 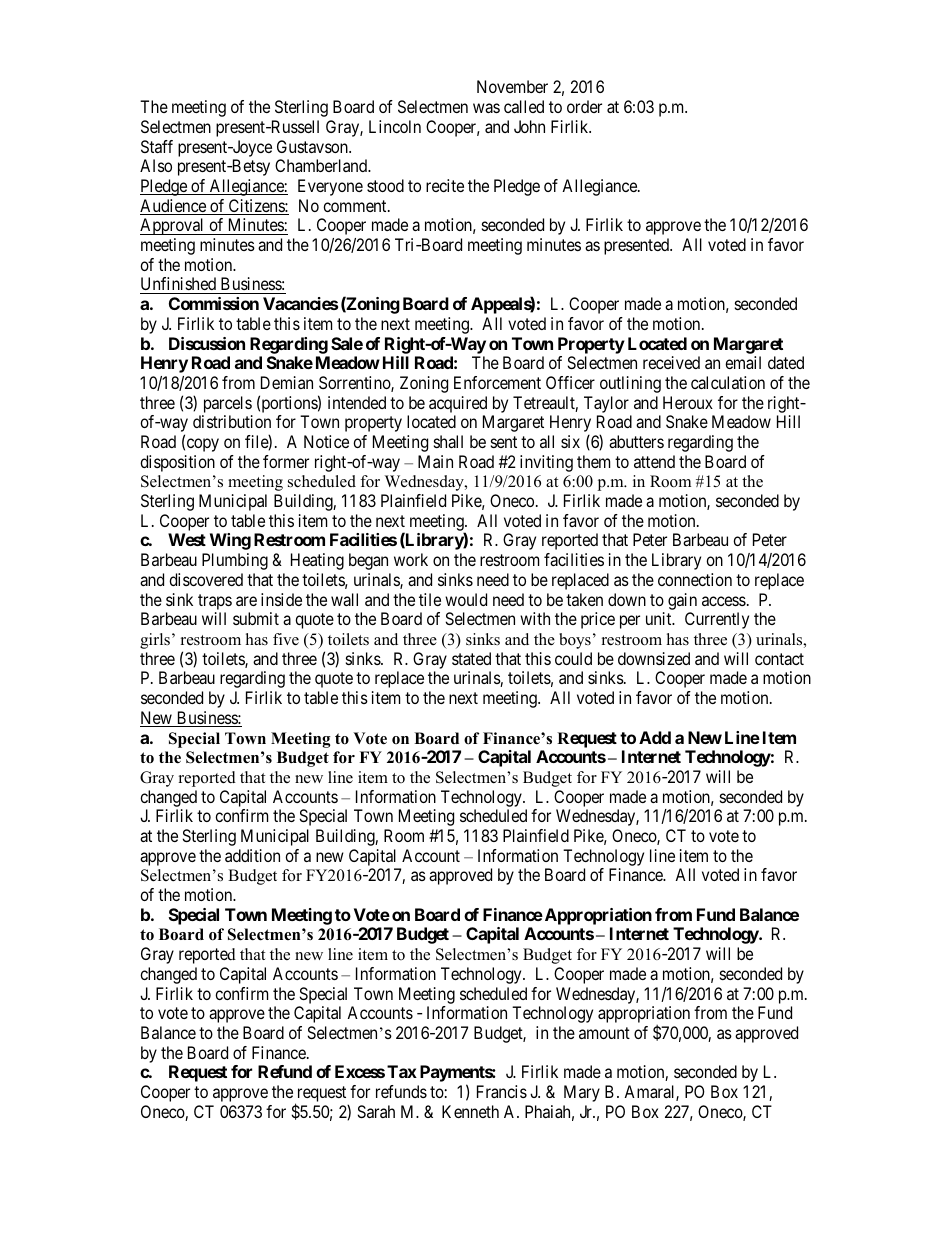 I want to click on amount, so click(x=604, y=1033).
